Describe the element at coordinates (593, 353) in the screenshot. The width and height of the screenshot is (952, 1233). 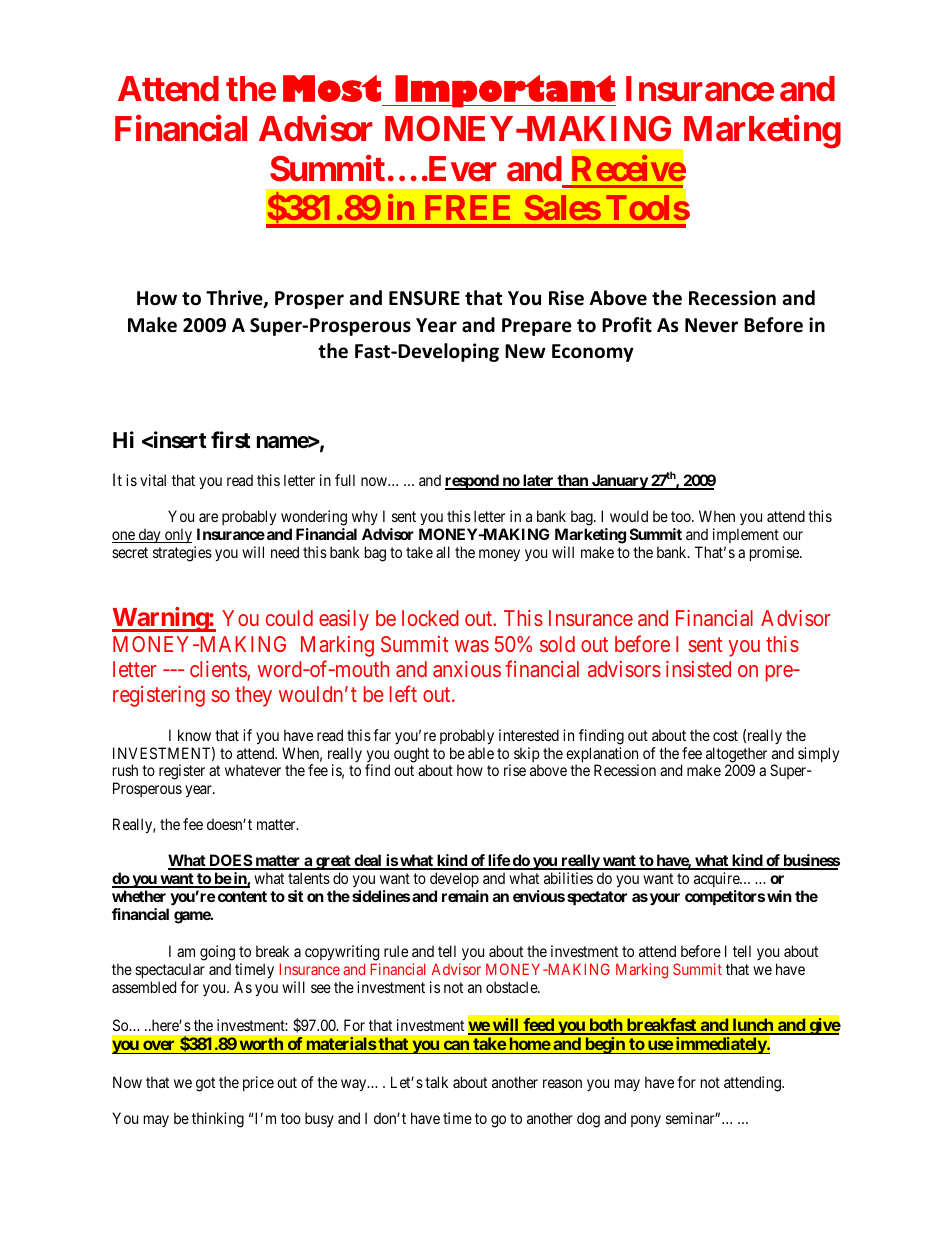
I see `Economy` at that location.
